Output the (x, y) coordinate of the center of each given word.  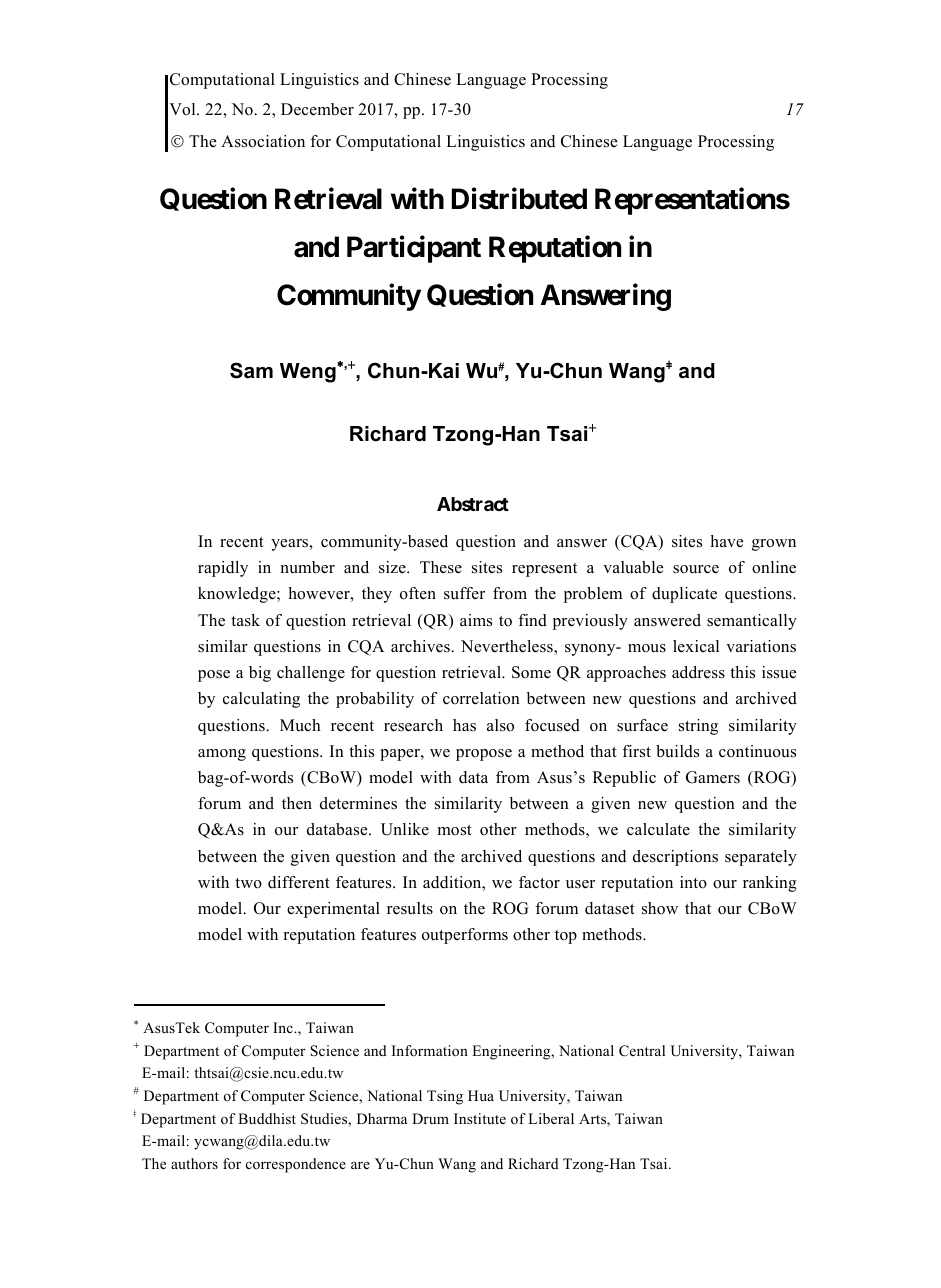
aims (476, 620)
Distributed (519, 198)
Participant (414, 249)
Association (263, 141)
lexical (696, 646)
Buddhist (267, 1118)
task (245, 620)
